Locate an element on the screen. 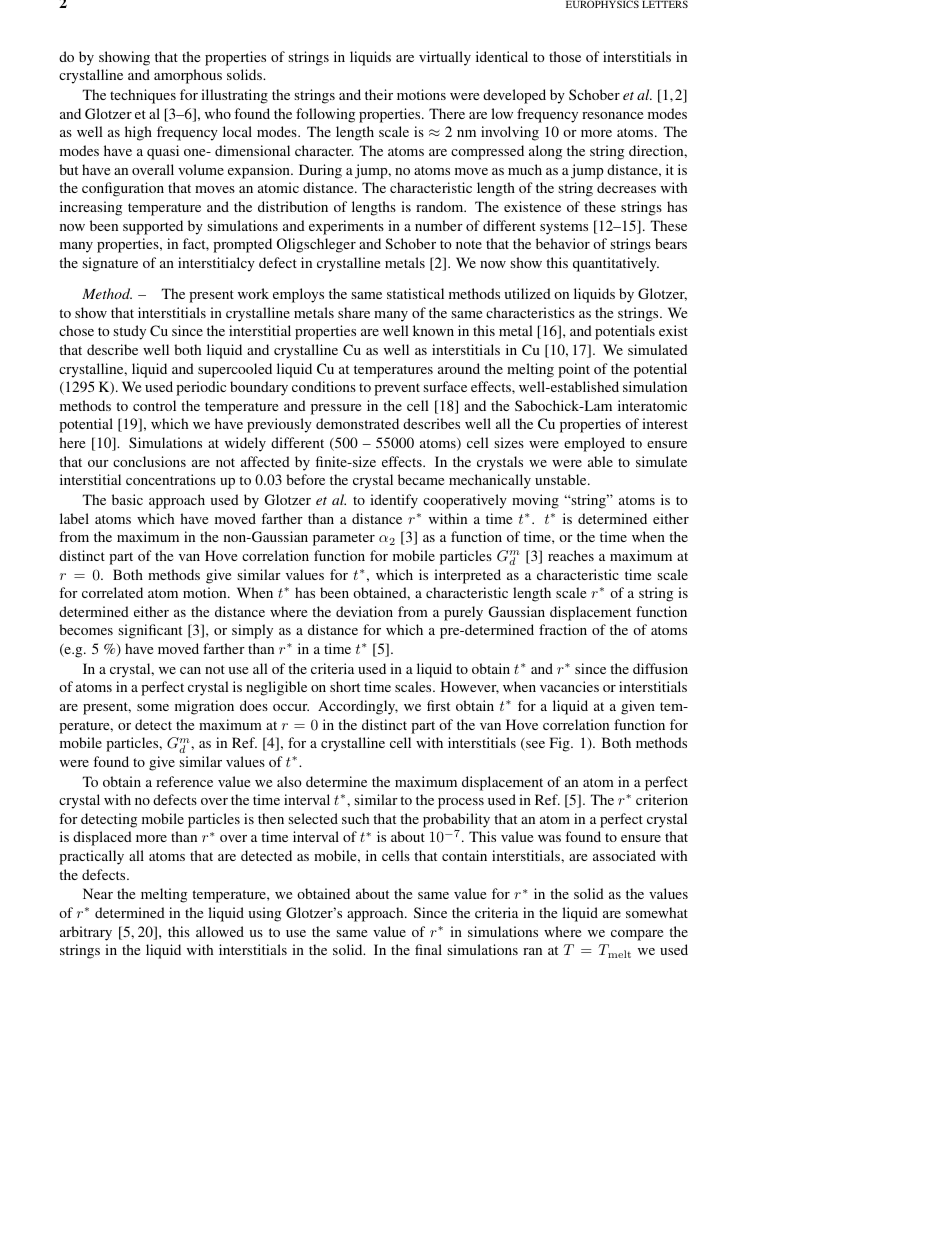  their is located at coordinates (379, 94).
